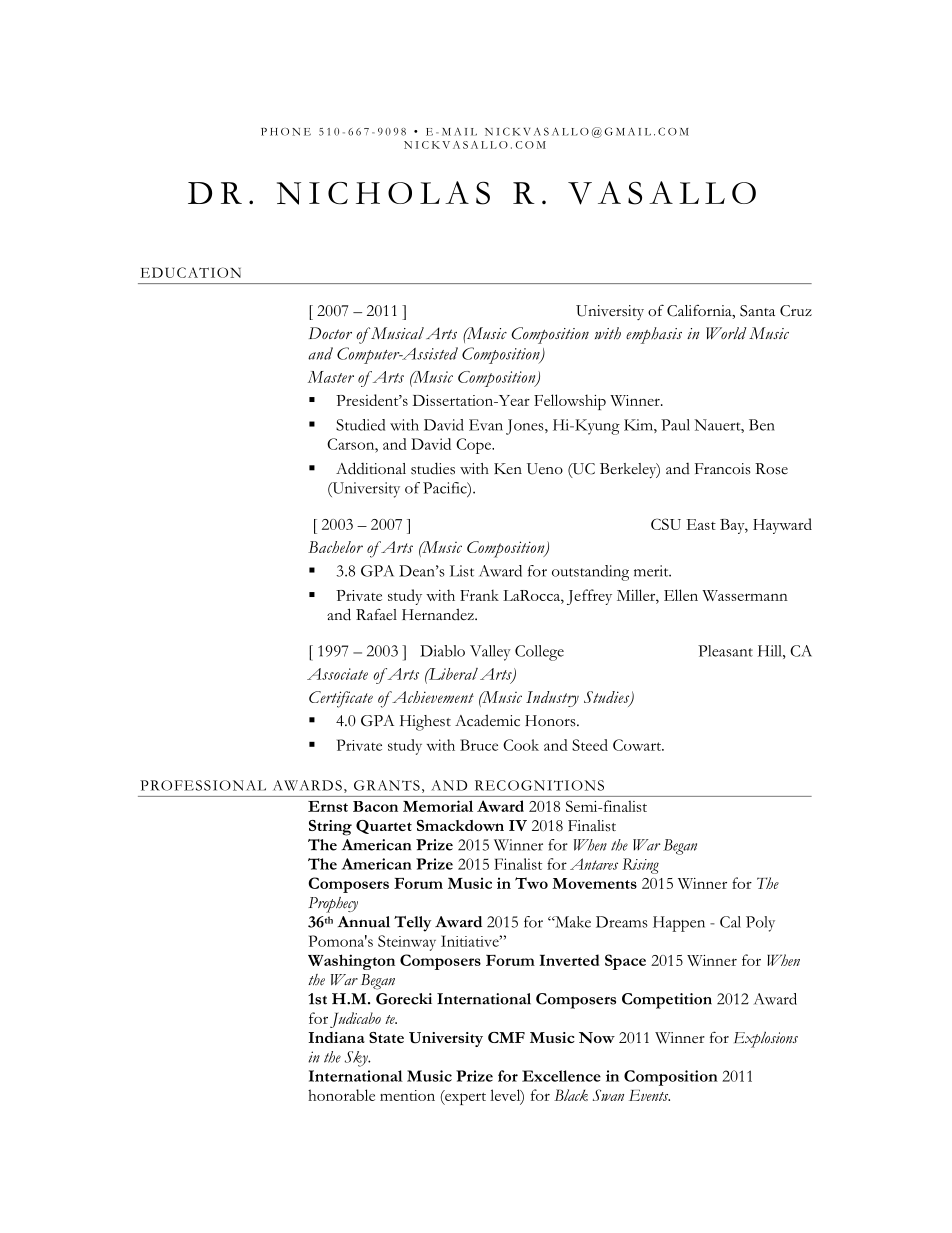 This screenshot has height=1233, width=952. Describe the element at coordinates (506, 1037) in the screenshot. I see `CMF` at that location.
